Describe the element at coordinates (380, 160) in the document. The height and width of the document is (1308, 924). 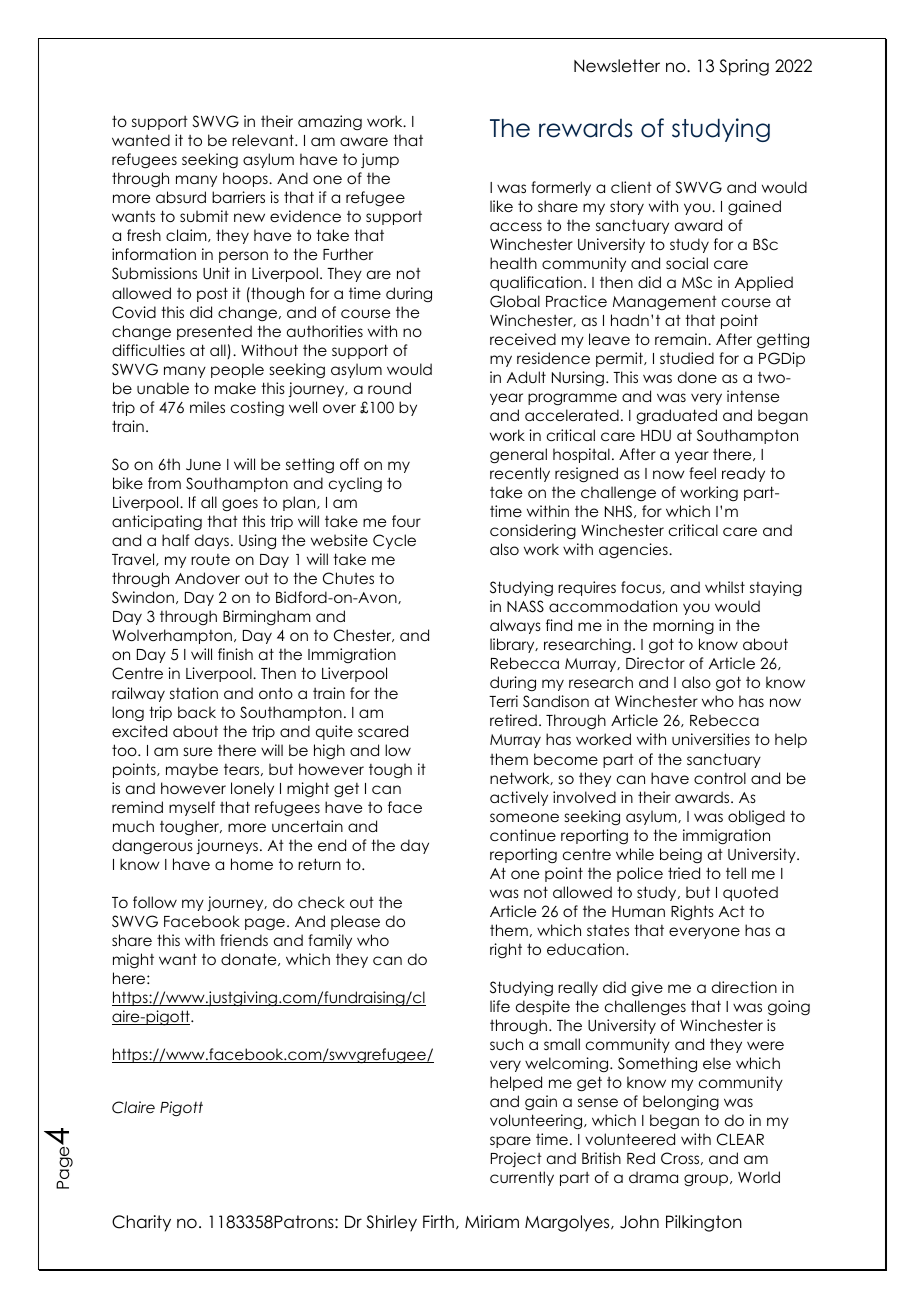
I see `jump` at that location.
